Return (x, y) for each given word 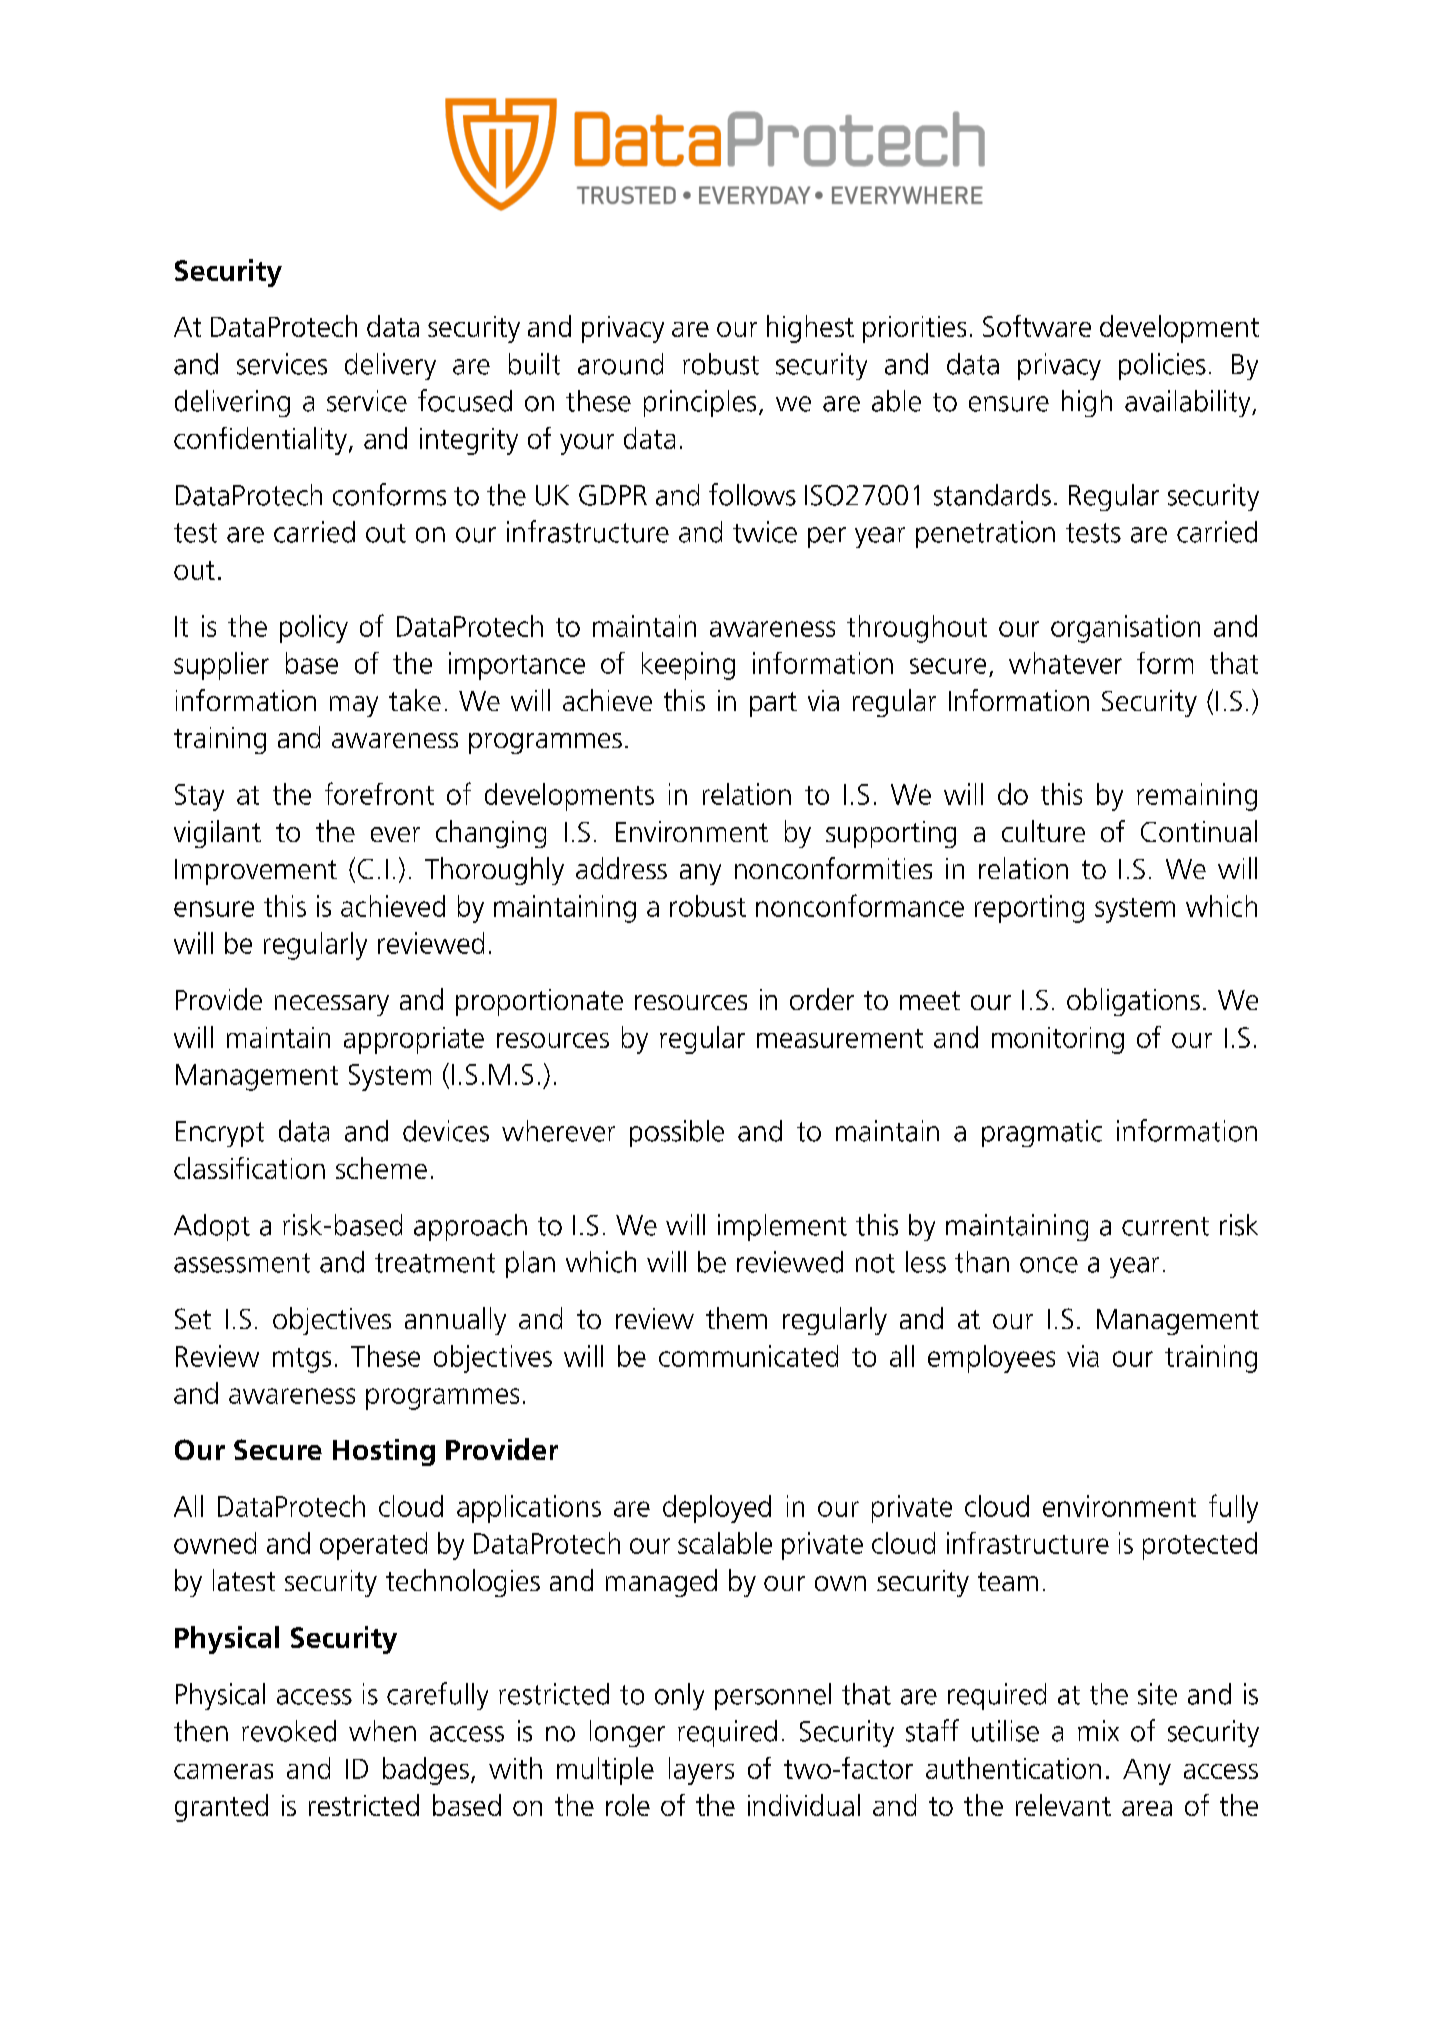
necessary (332, 1005)
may (354, 706)
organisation (1125, 629)
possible (677, 1133)
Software (1037, 326)
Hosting (384, 1452)
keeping (688, 666)
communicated (748, 1356)
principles (700, 403)
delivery (390, 366)
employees (991, 1359)
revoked (289, 1731)
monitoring (1058, 1040)
